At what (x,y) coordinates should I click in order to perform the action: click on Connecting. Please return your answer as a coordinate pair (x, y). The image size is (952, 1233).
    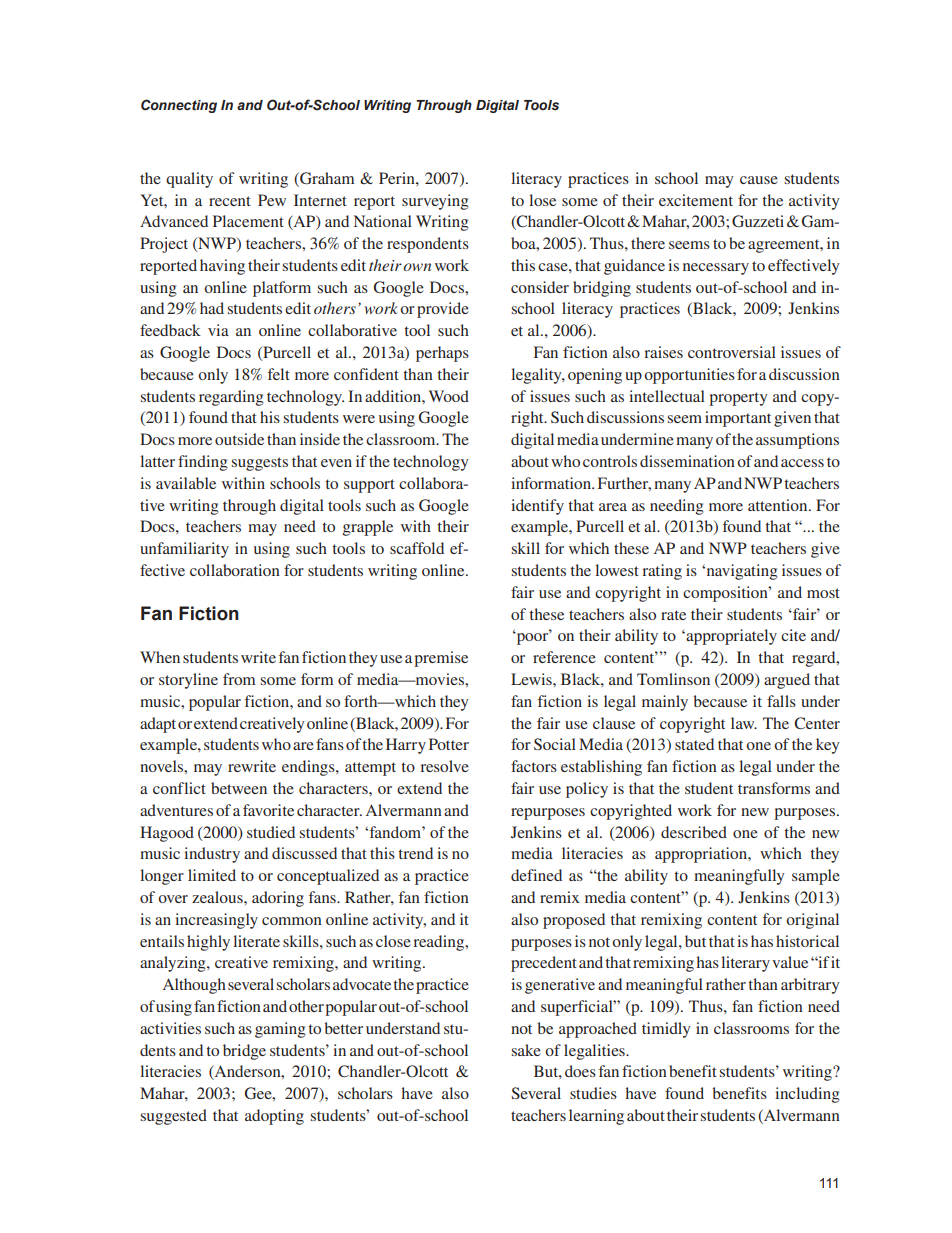
    Looking at the image, I should click on (179, 106).
